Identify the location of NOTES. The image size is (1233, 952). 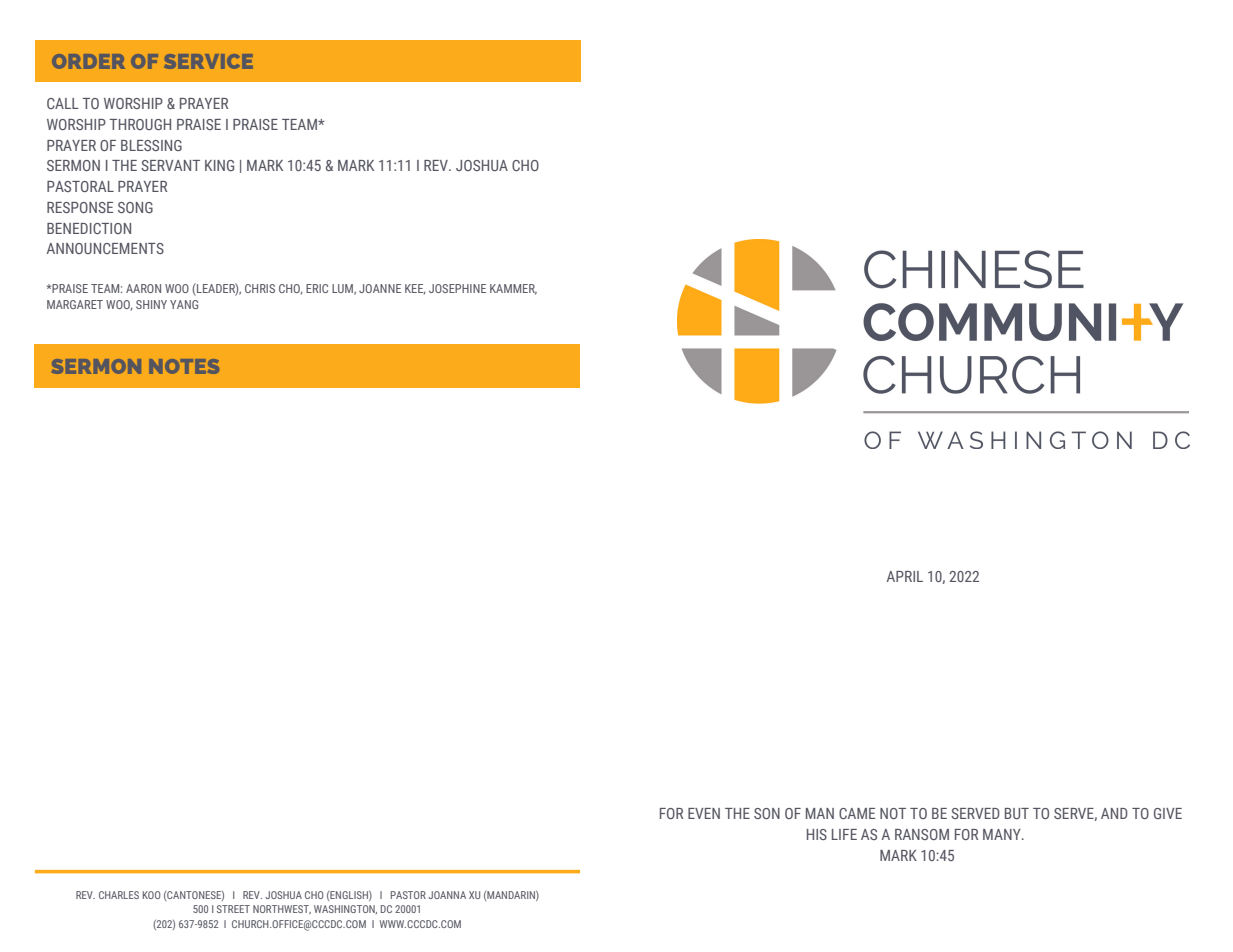
(184, 366).
